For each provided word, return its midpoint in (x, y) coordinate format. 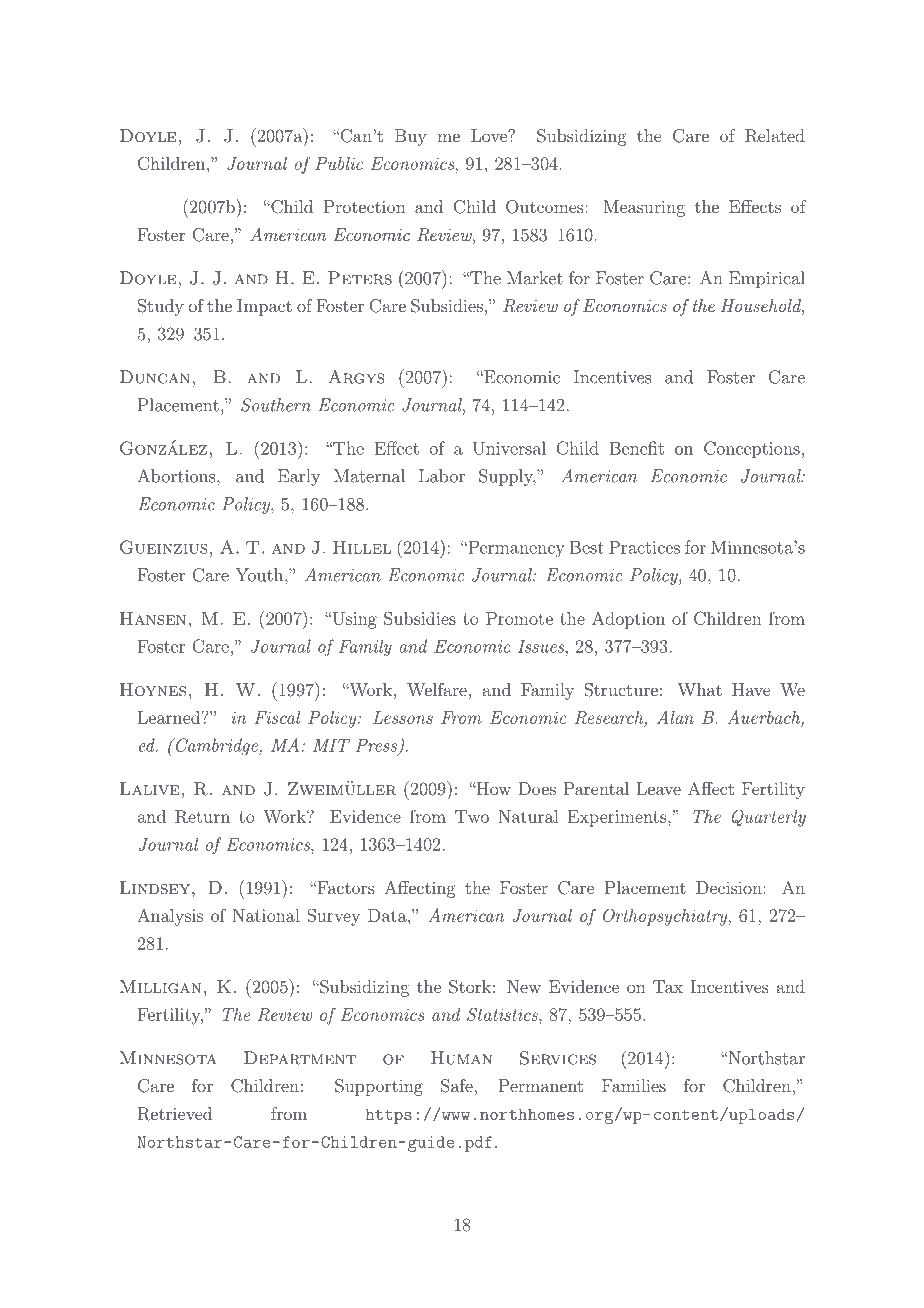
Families (634, 1085)
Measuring (644, 208)
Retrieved (175, 1114)
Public (339, 163)
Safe (458, 1086)
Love (490, 135)
